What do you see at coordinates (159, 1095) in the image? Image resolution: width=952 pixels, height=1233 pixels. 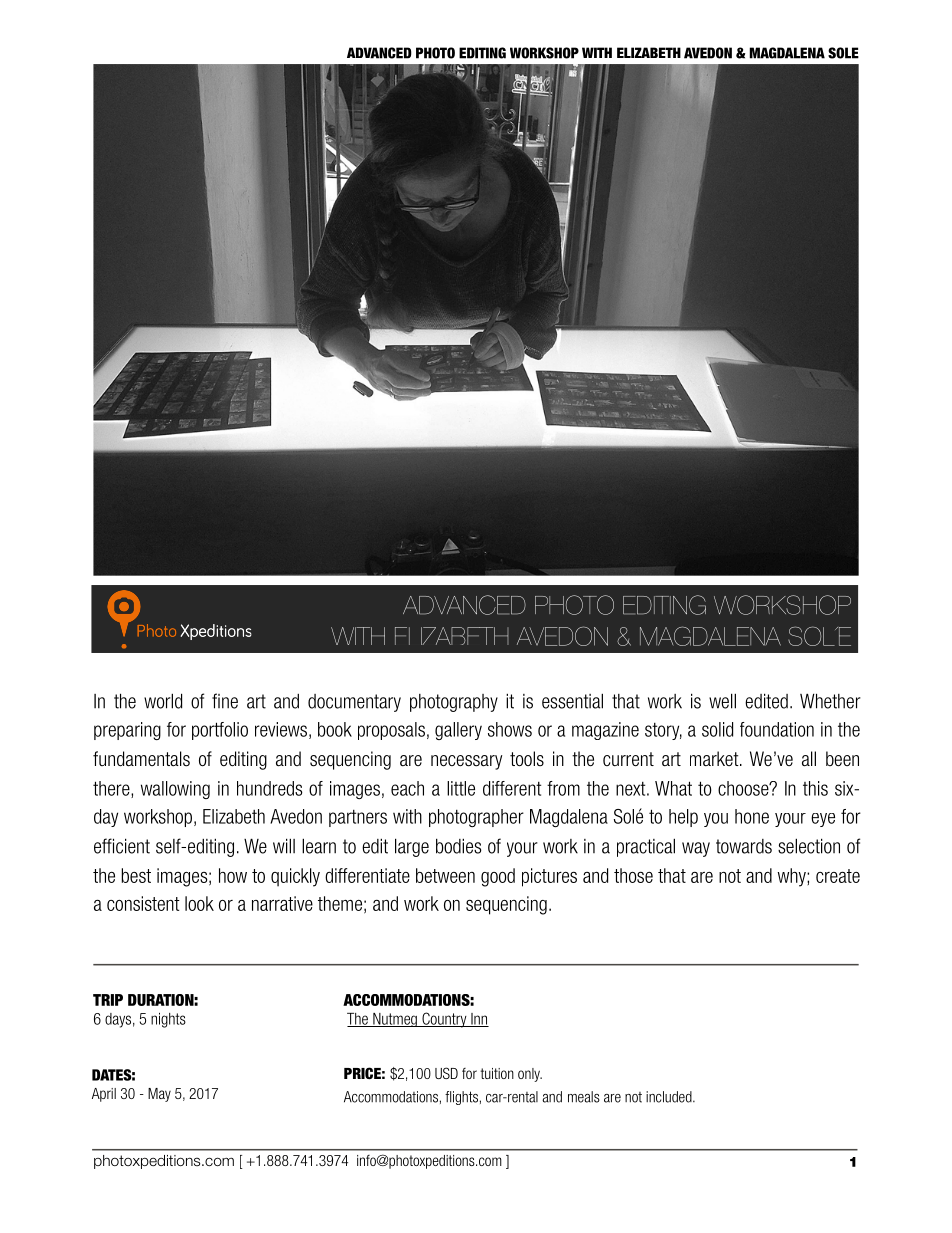 I see `May` at bounding box center [159, 1095].
